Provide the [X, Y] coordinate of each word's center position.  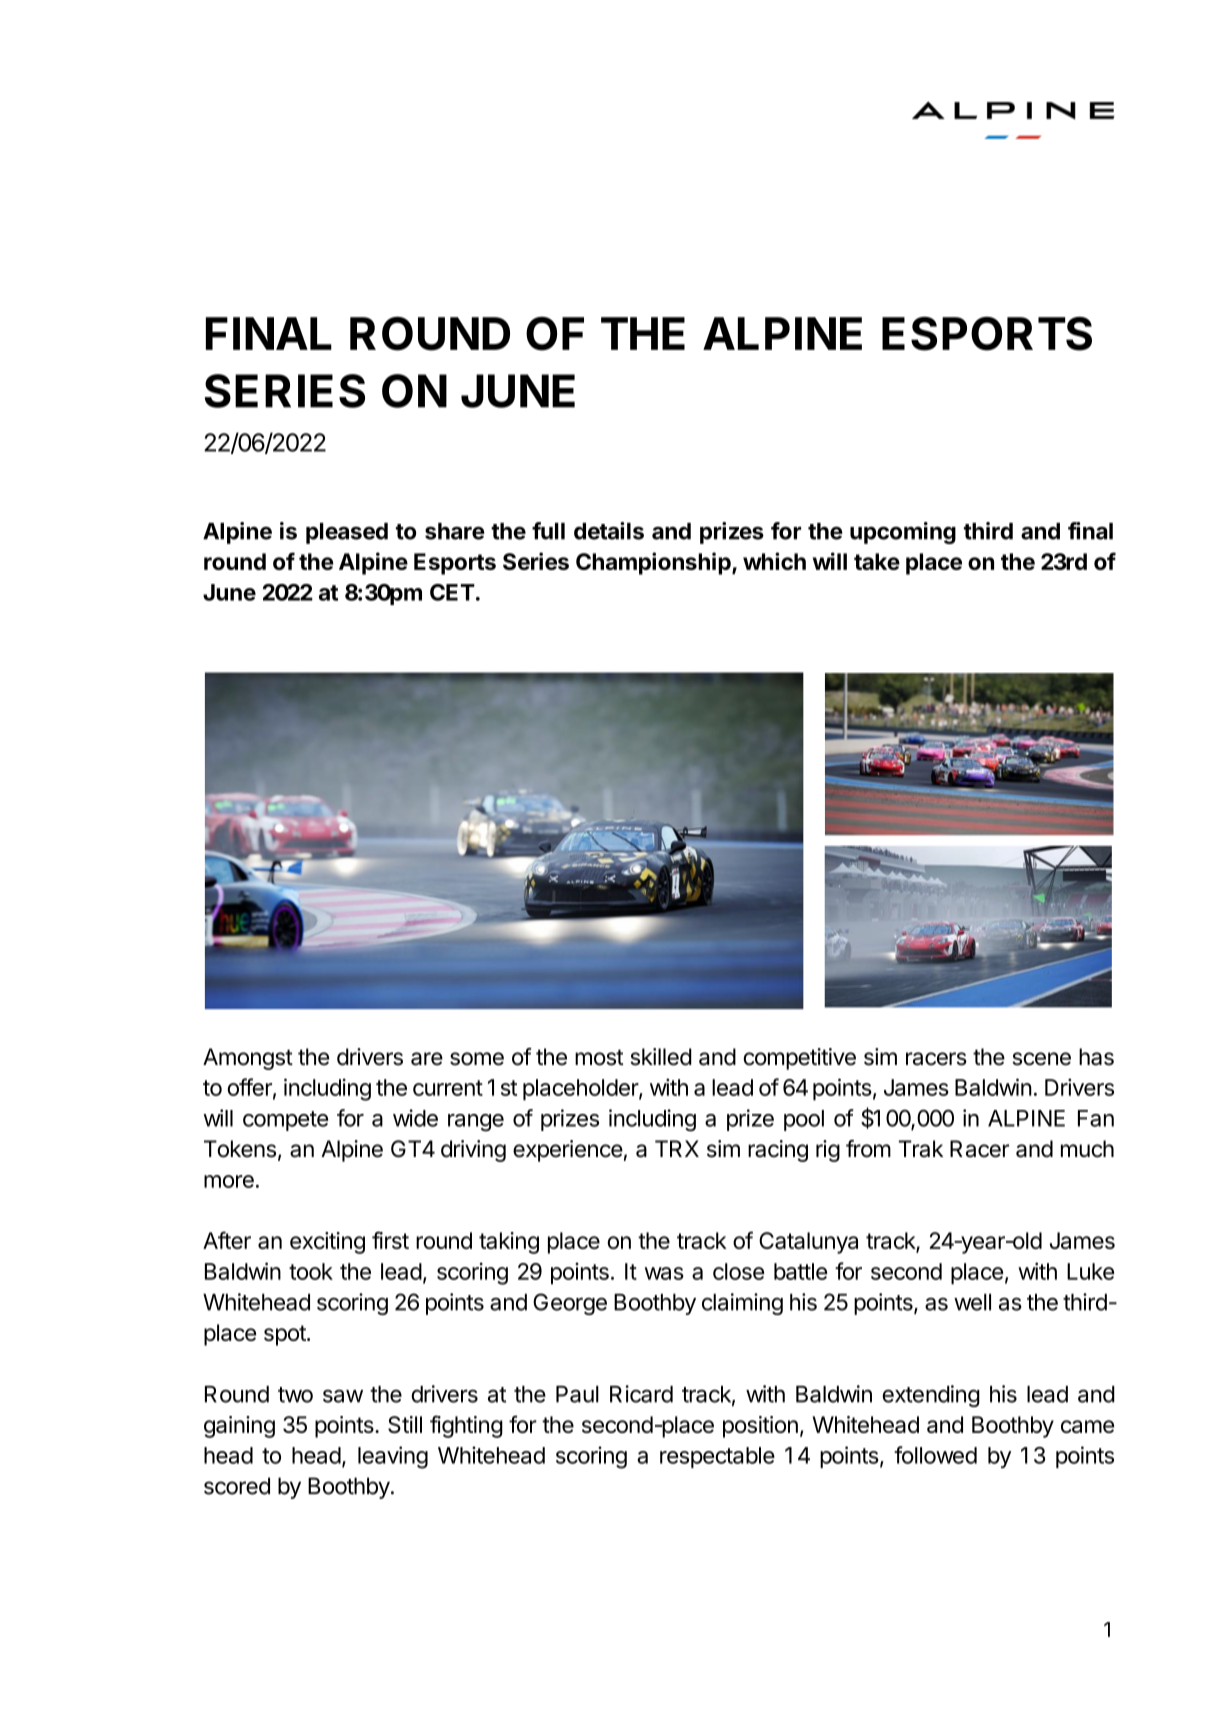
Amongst [248, 1059]
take [877, 561]
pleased [347, 533]
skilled [661, 1057]
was [664, 1273]
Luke [1090, 1271]
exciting [327, 1243]
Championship [654, 563]
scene [1041, 1059]
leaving [393, 1457]
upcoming [903, 533]
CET [452, 592]
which [774, 561]
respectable [717, 1457]
